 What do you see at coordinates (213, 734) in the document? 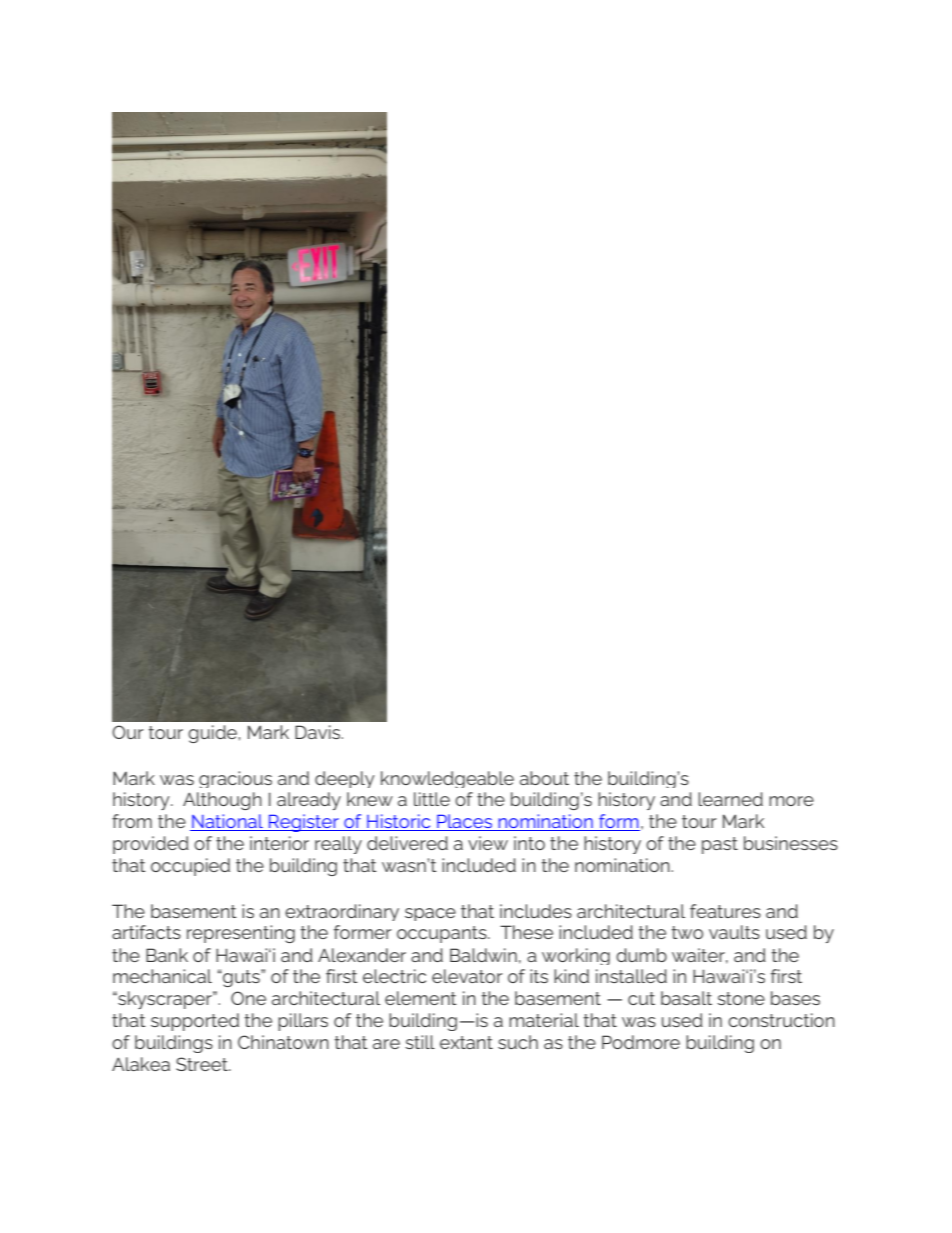
I see `guide` at bounding box center [213, 734].
